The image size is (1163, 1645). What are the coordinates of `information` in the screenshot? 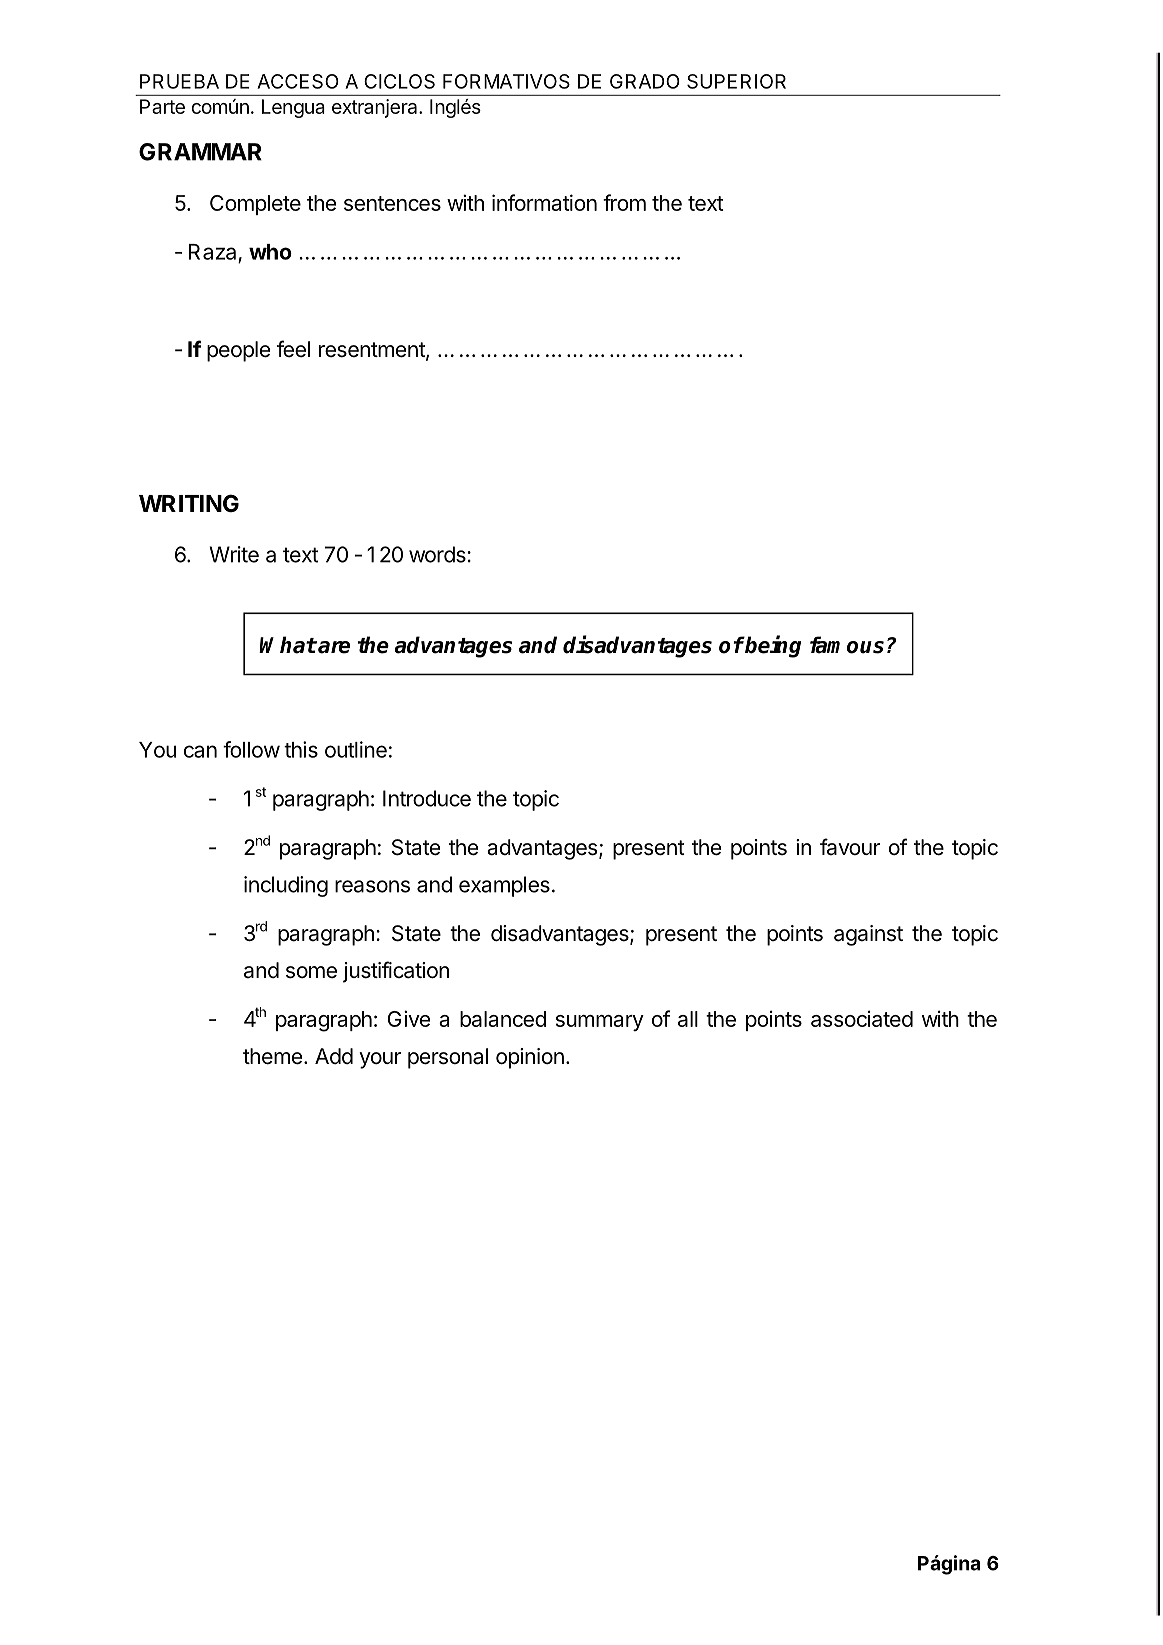 It's located at (544, 202).
